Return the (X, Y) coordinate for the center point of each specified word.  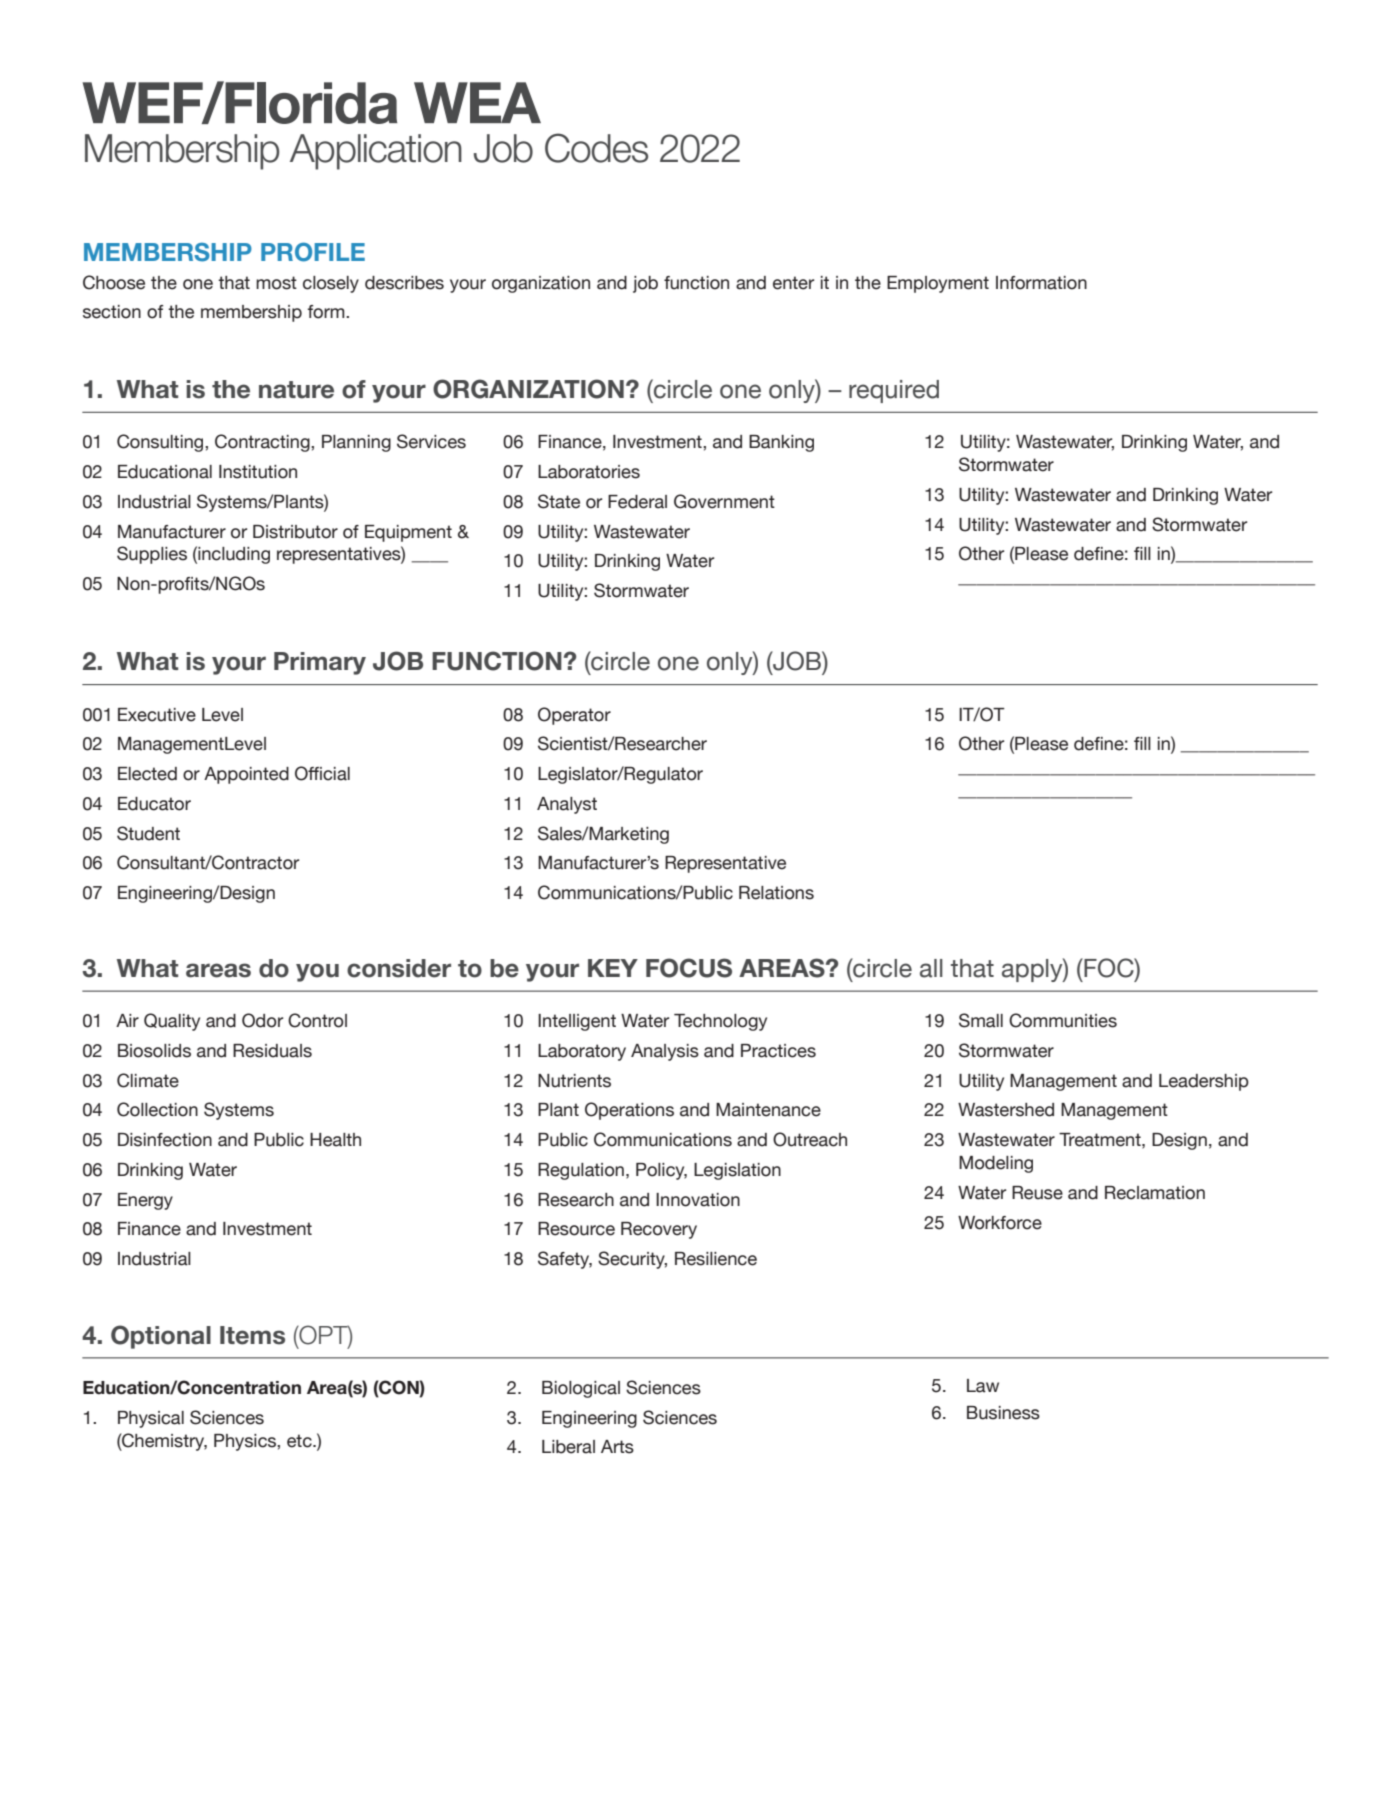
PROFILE (313, 252)
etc (300, 1441)
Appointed (246, 775)
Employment (938, 284)
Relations (776, 893)
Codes (596, 148)
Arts (617, 1447)
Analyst (567, 805)
